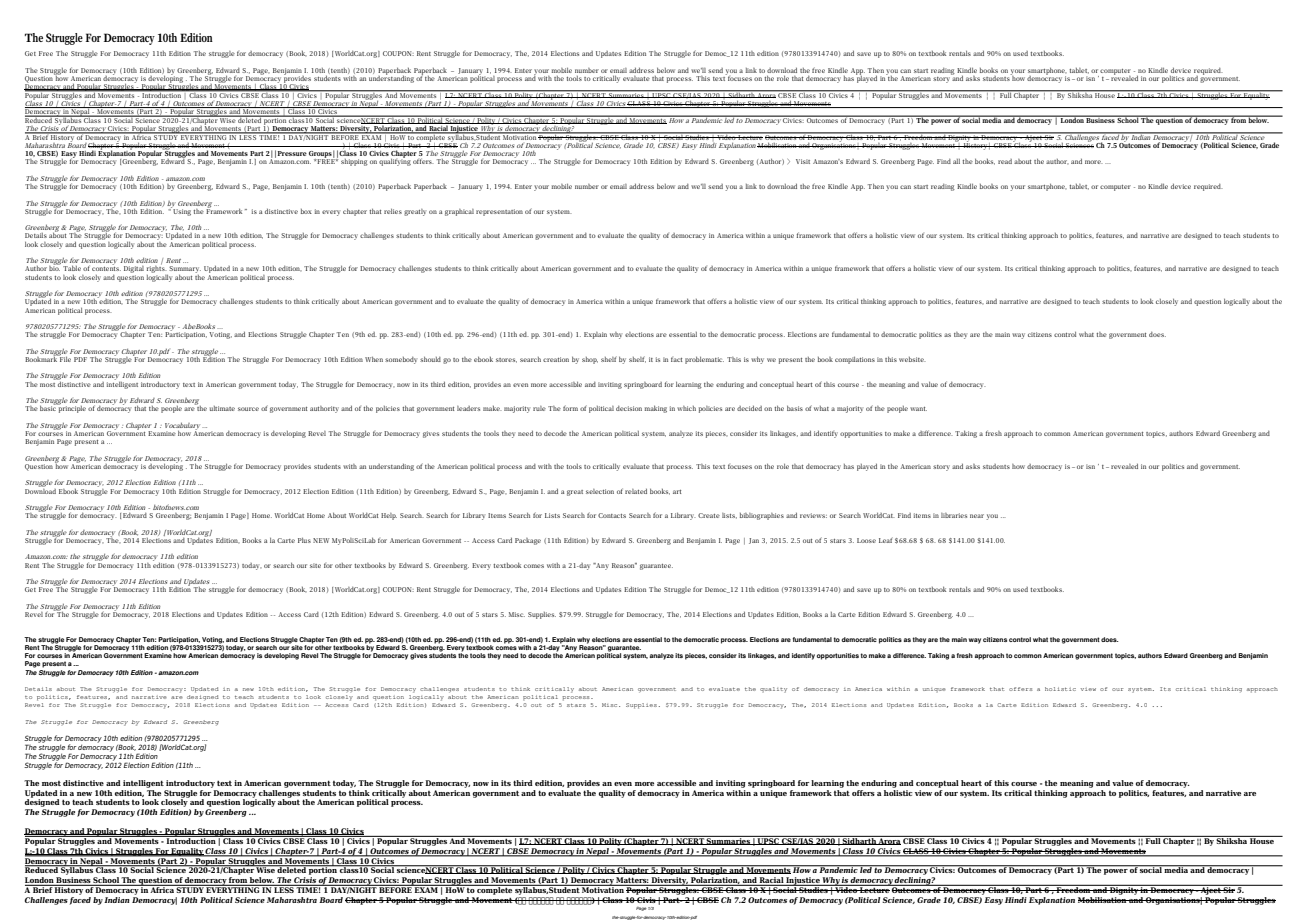 This screenshot has width=1309, height=924. Describe the element at coordinates (354, 162) in the screenshot. I see `shipping` at that location.
